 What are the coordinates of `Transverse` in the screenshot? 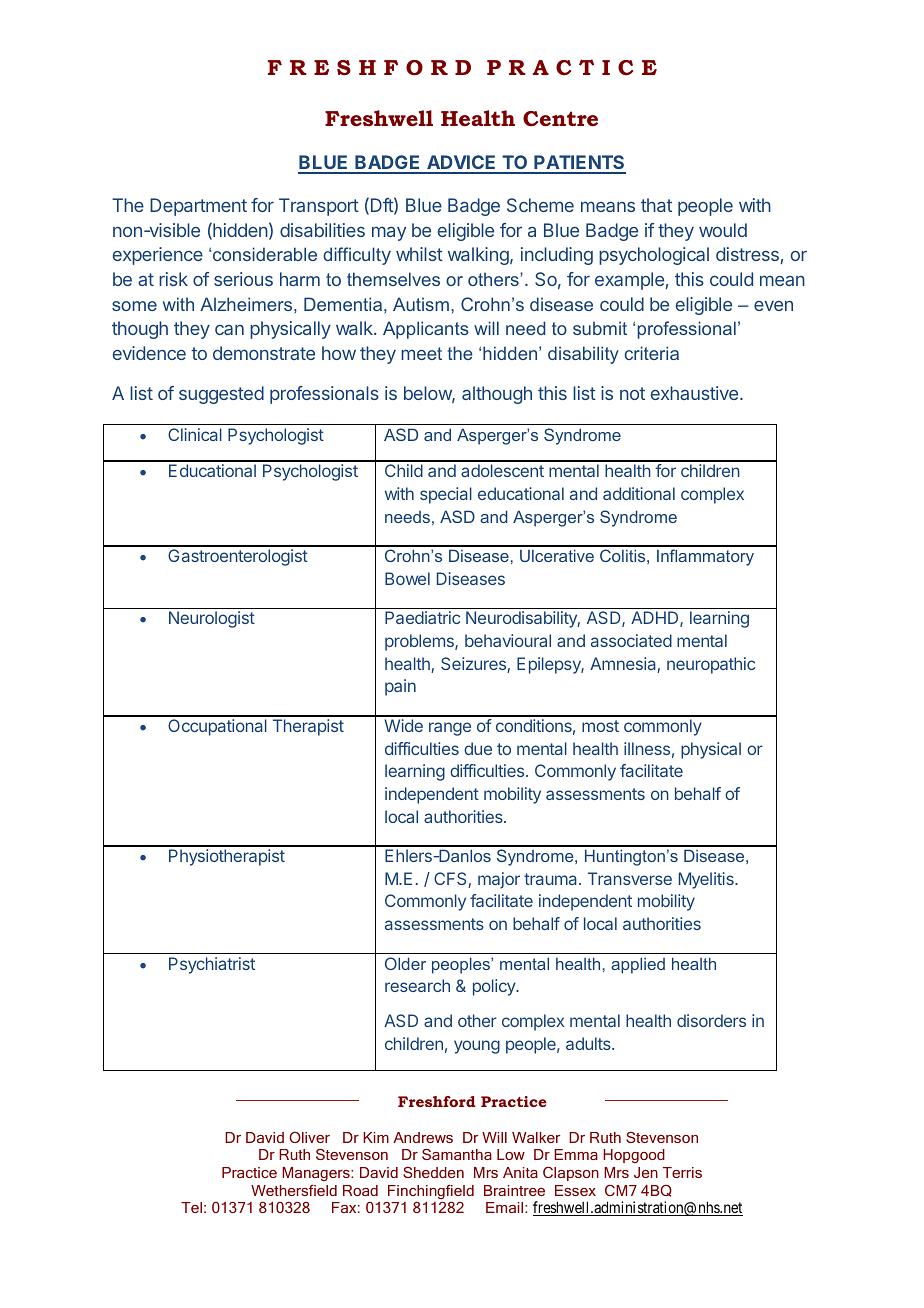 It's located at (630, 878).
